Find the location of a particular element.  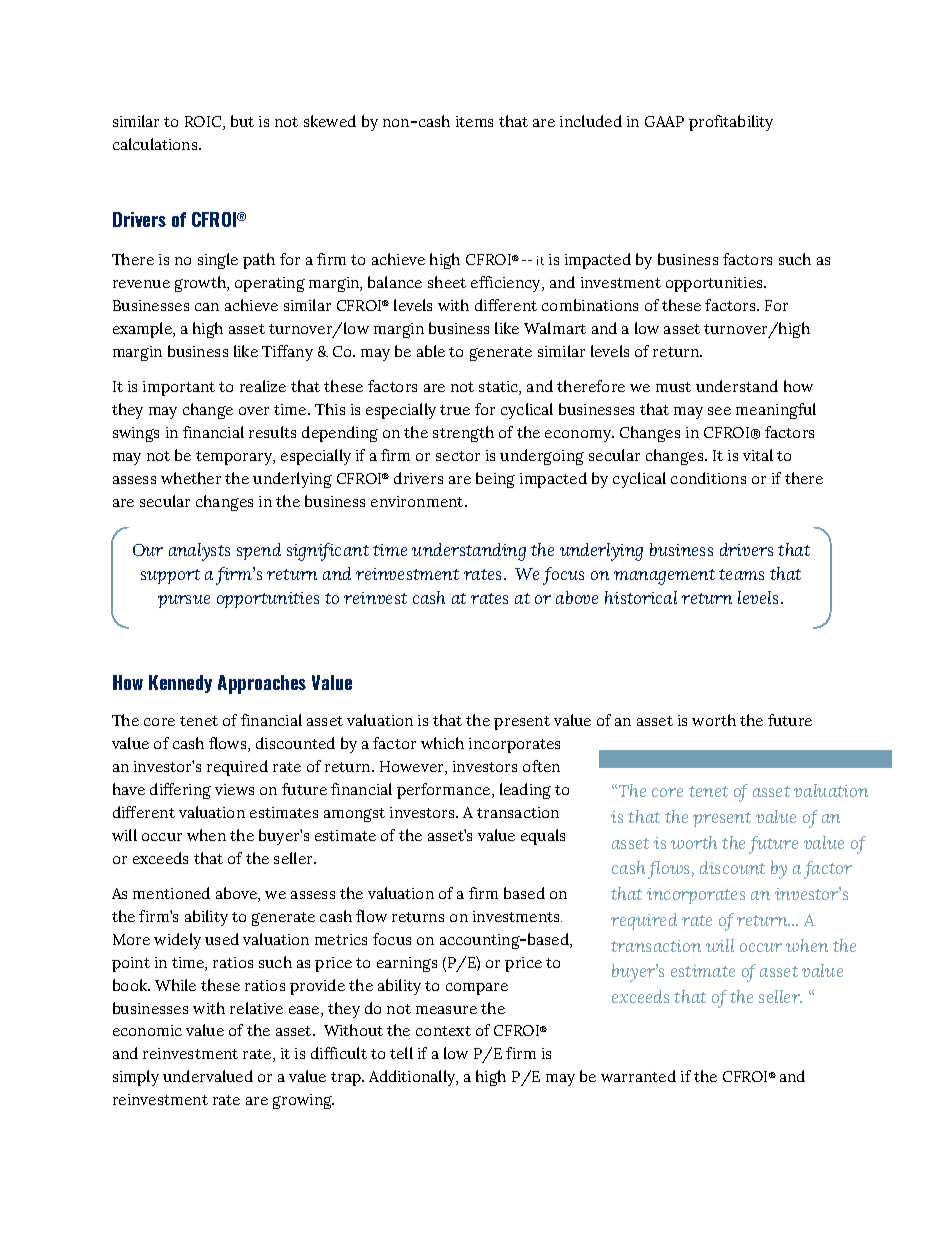

differing is located at coordinates (180, 791).
